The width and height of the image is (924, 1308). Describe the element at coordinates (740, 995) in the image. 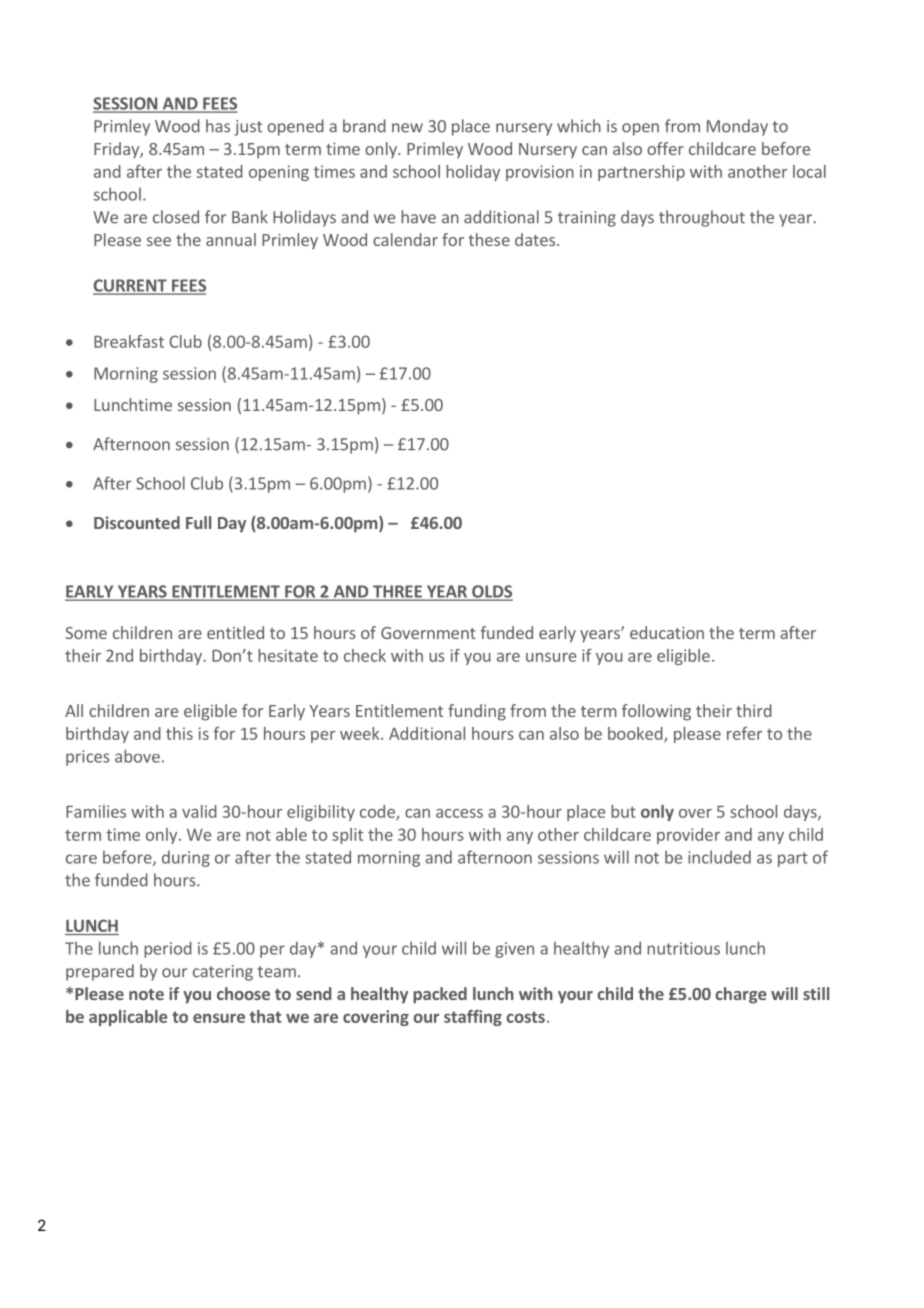

I see `charge` at that location.
